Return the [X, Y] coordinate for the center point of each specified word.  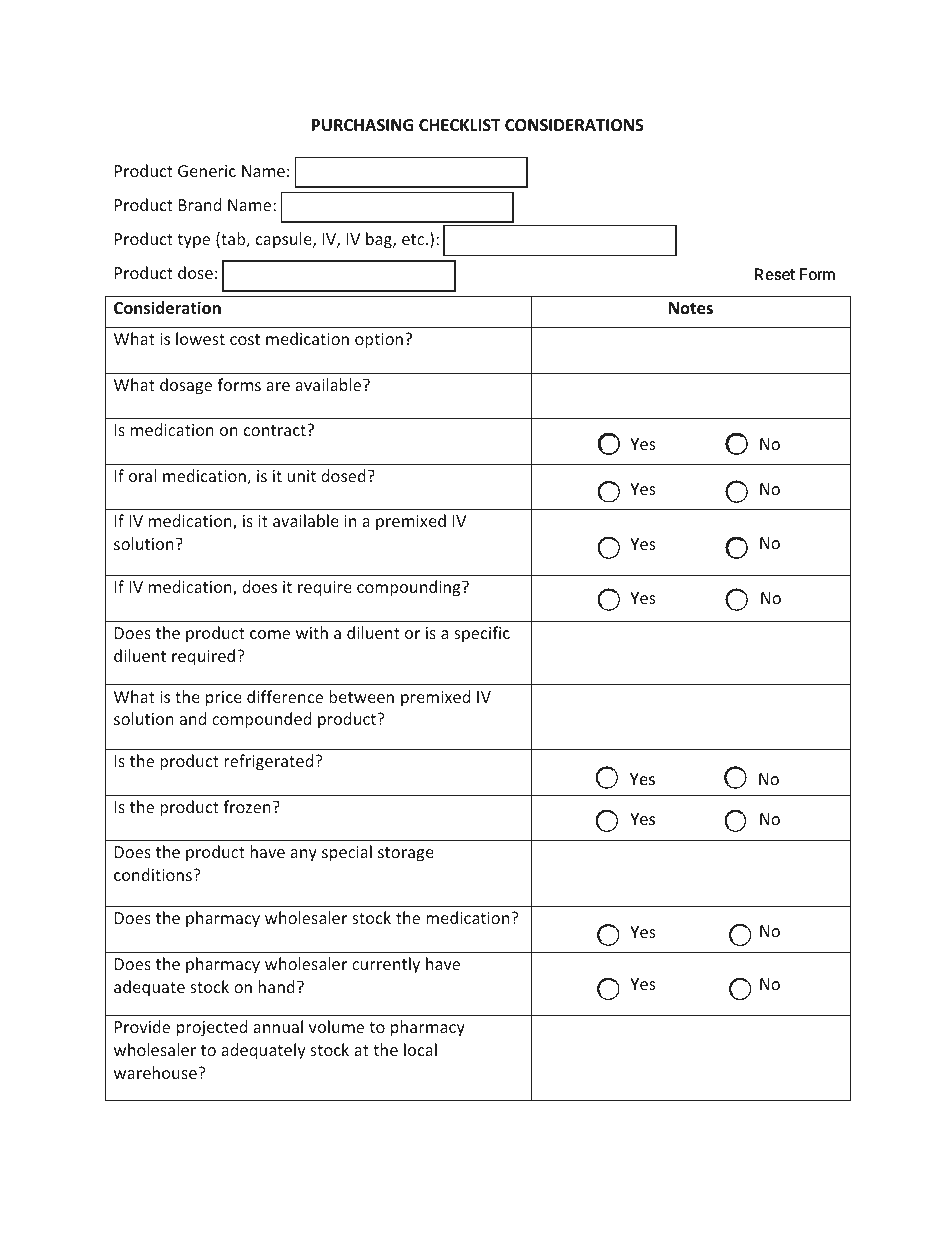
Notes [691, 308]
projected [212, 1028]
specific [482, 634]
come [270, 634]
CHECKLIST [460, 125]
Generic [207, 171]
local [420, 1049]
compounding [410, 588]
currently [386, 965]
